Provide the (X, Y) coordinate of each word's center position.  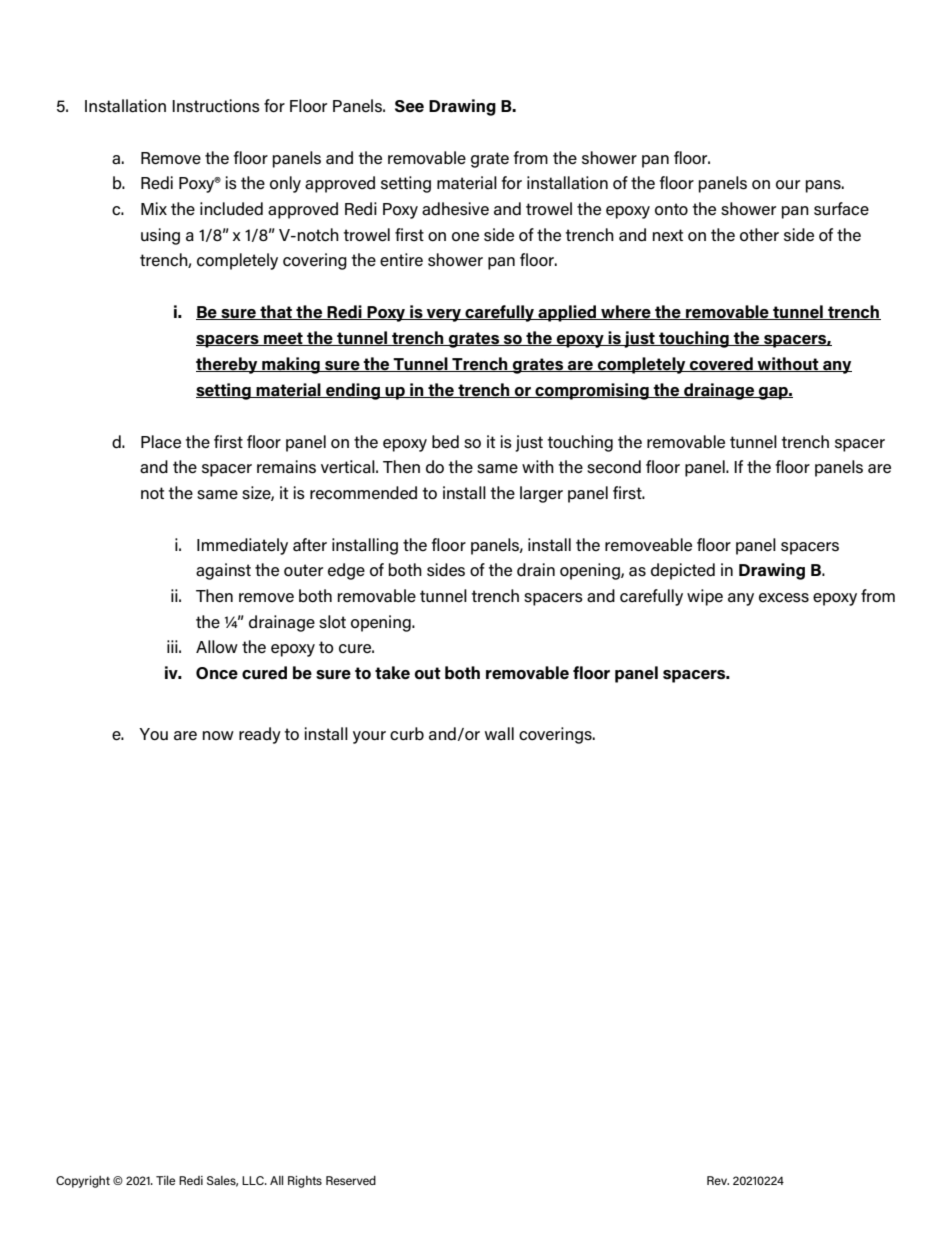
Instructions (216, 106)
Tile (165, 1180)
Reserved (351, 1180)
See (409, 106)
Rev (718, 1180)
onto (671, 209)
